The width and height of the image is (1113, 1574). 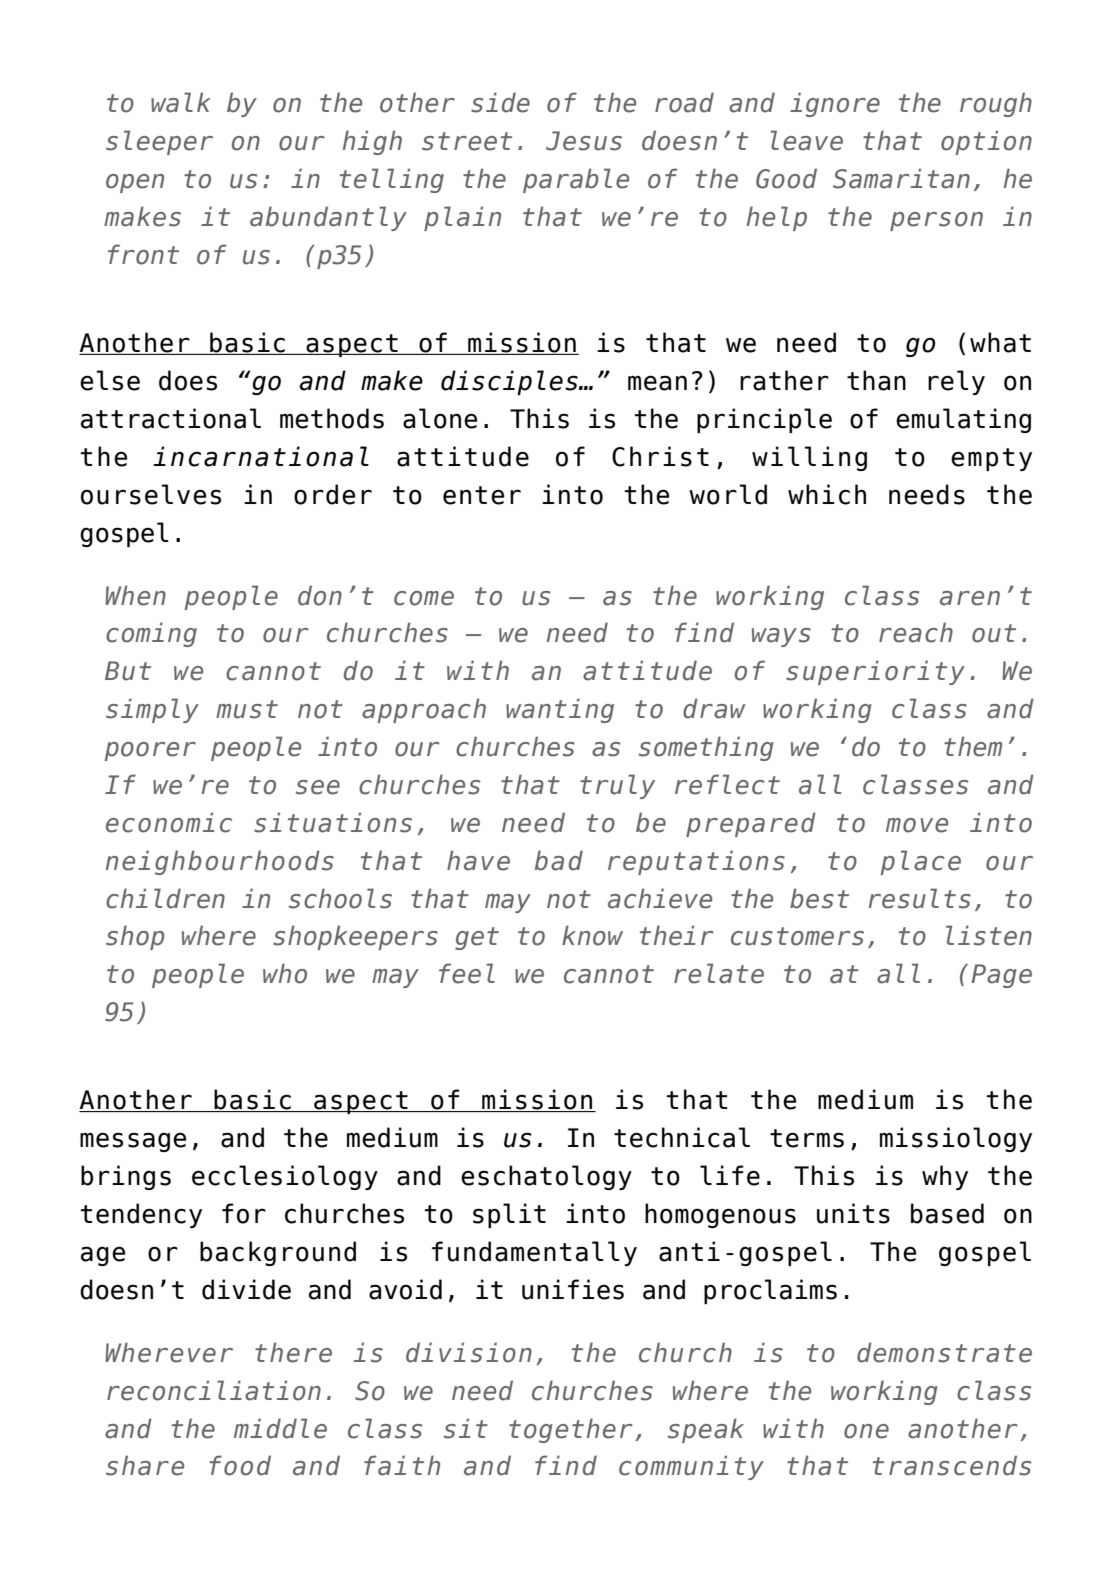 I want to click on reach, so click(x=916, y=632).
